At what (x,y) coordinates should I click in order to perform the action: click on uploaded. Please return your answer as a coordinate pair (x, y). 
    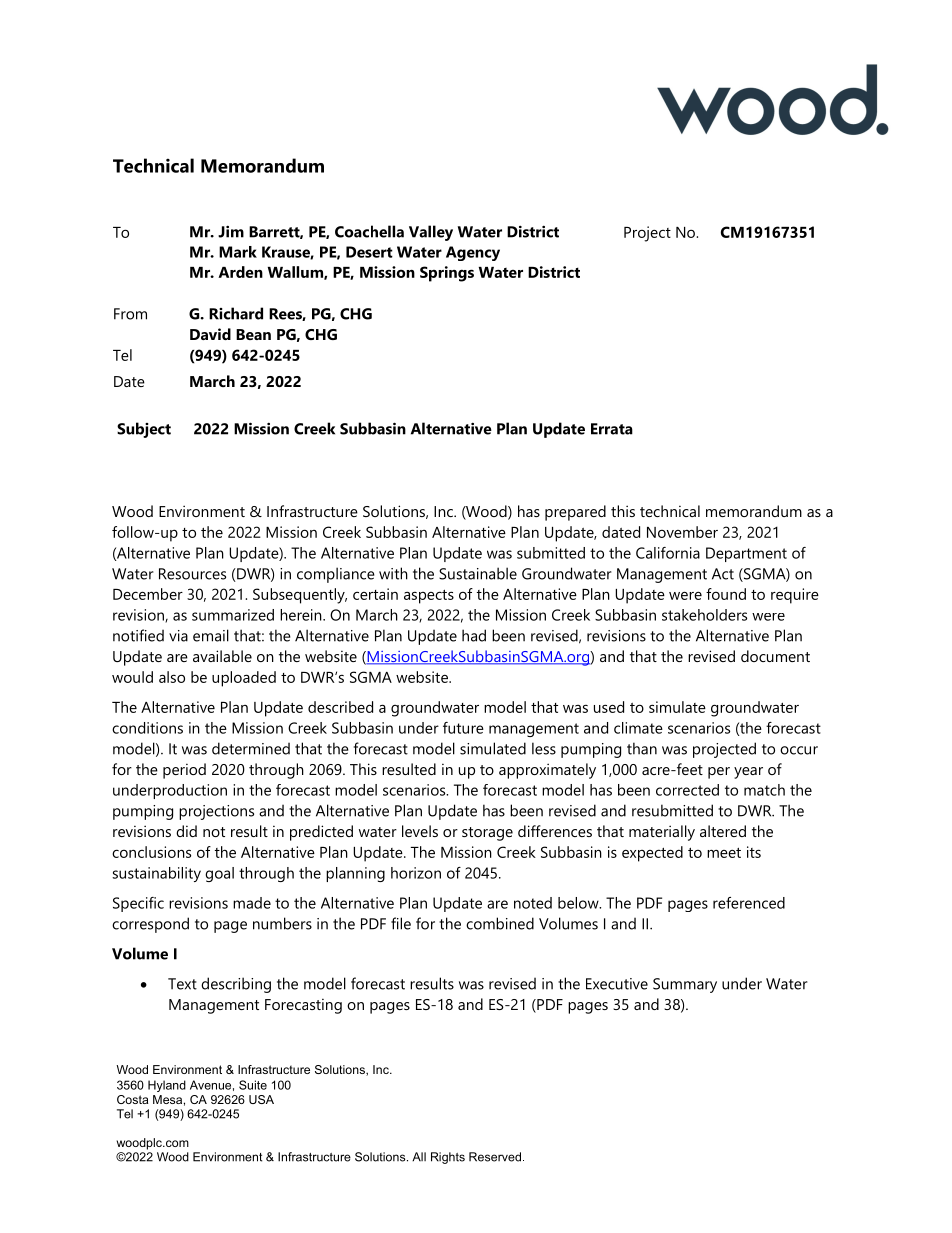
    Looking at the image, I should click on (244, 679).
